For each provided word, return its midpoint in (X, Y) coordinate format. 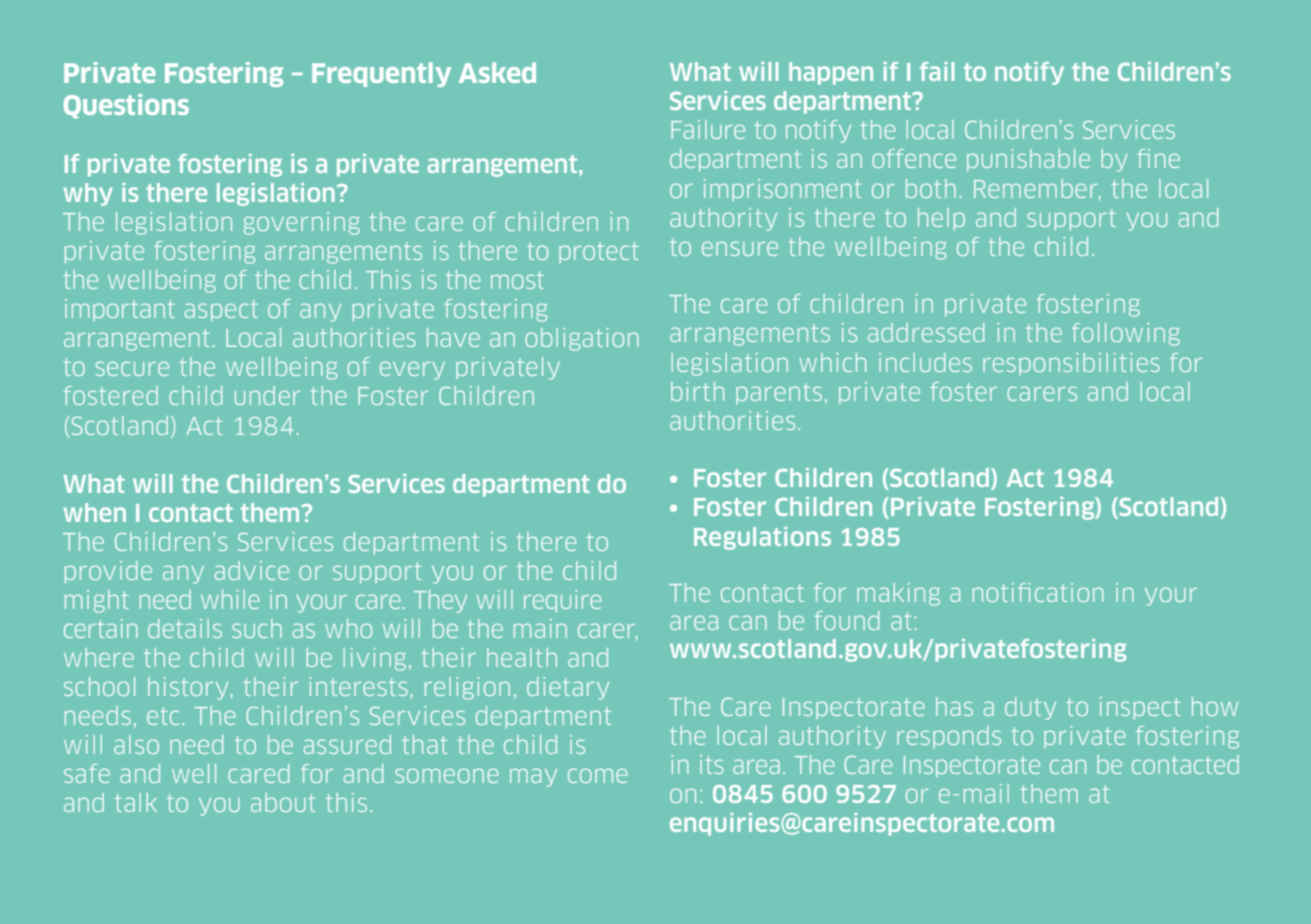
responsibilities (1071, 364)
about (283, 802)
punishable (1028, 160)
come (597, 776)
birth (697, 391)
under (268, 395)
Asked (497, 72)
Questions (126, 106)
